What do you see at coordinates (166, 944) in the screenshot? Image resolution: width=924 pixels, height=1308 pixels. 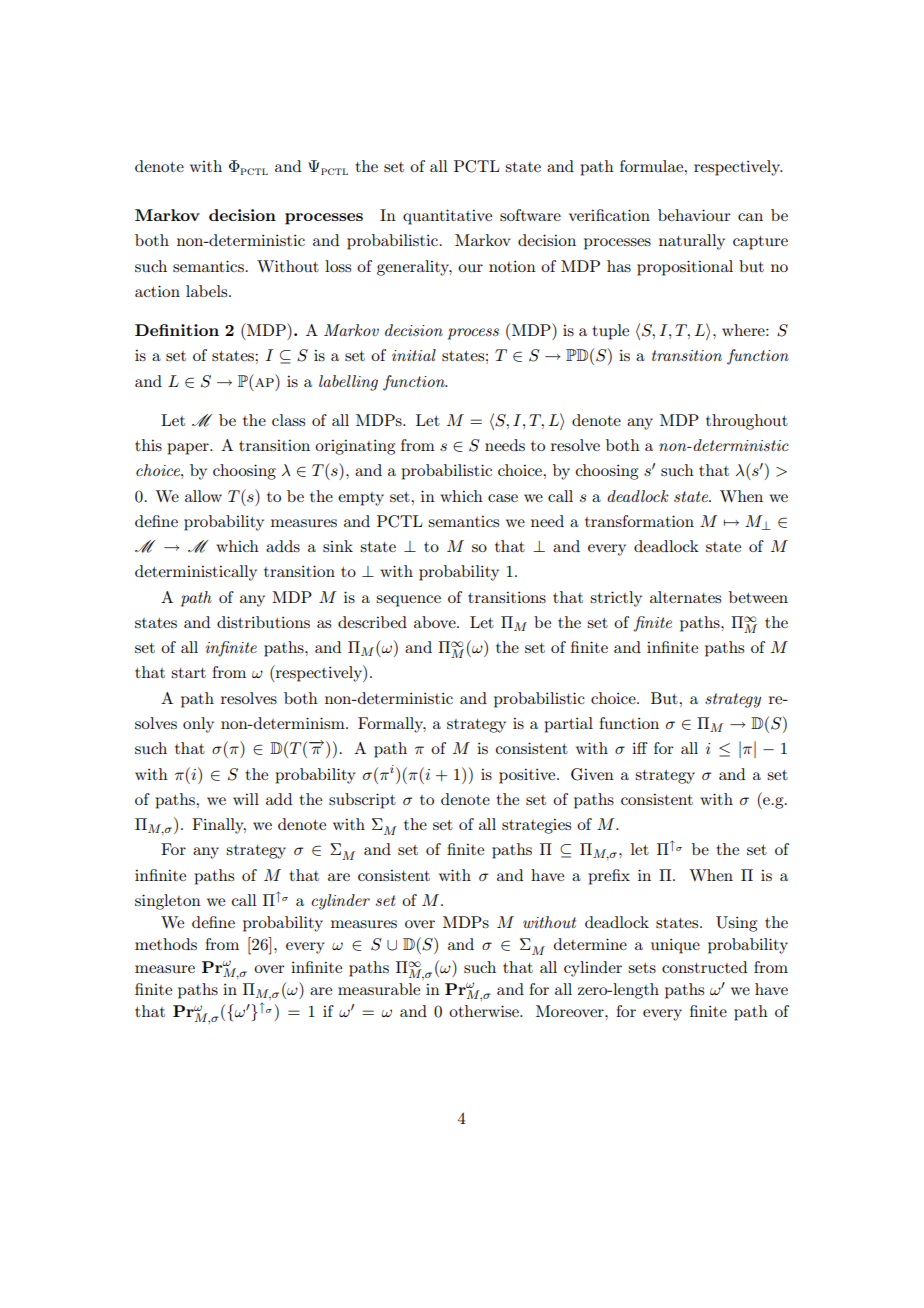 I see `methods` at bounding box center [166, 944].
